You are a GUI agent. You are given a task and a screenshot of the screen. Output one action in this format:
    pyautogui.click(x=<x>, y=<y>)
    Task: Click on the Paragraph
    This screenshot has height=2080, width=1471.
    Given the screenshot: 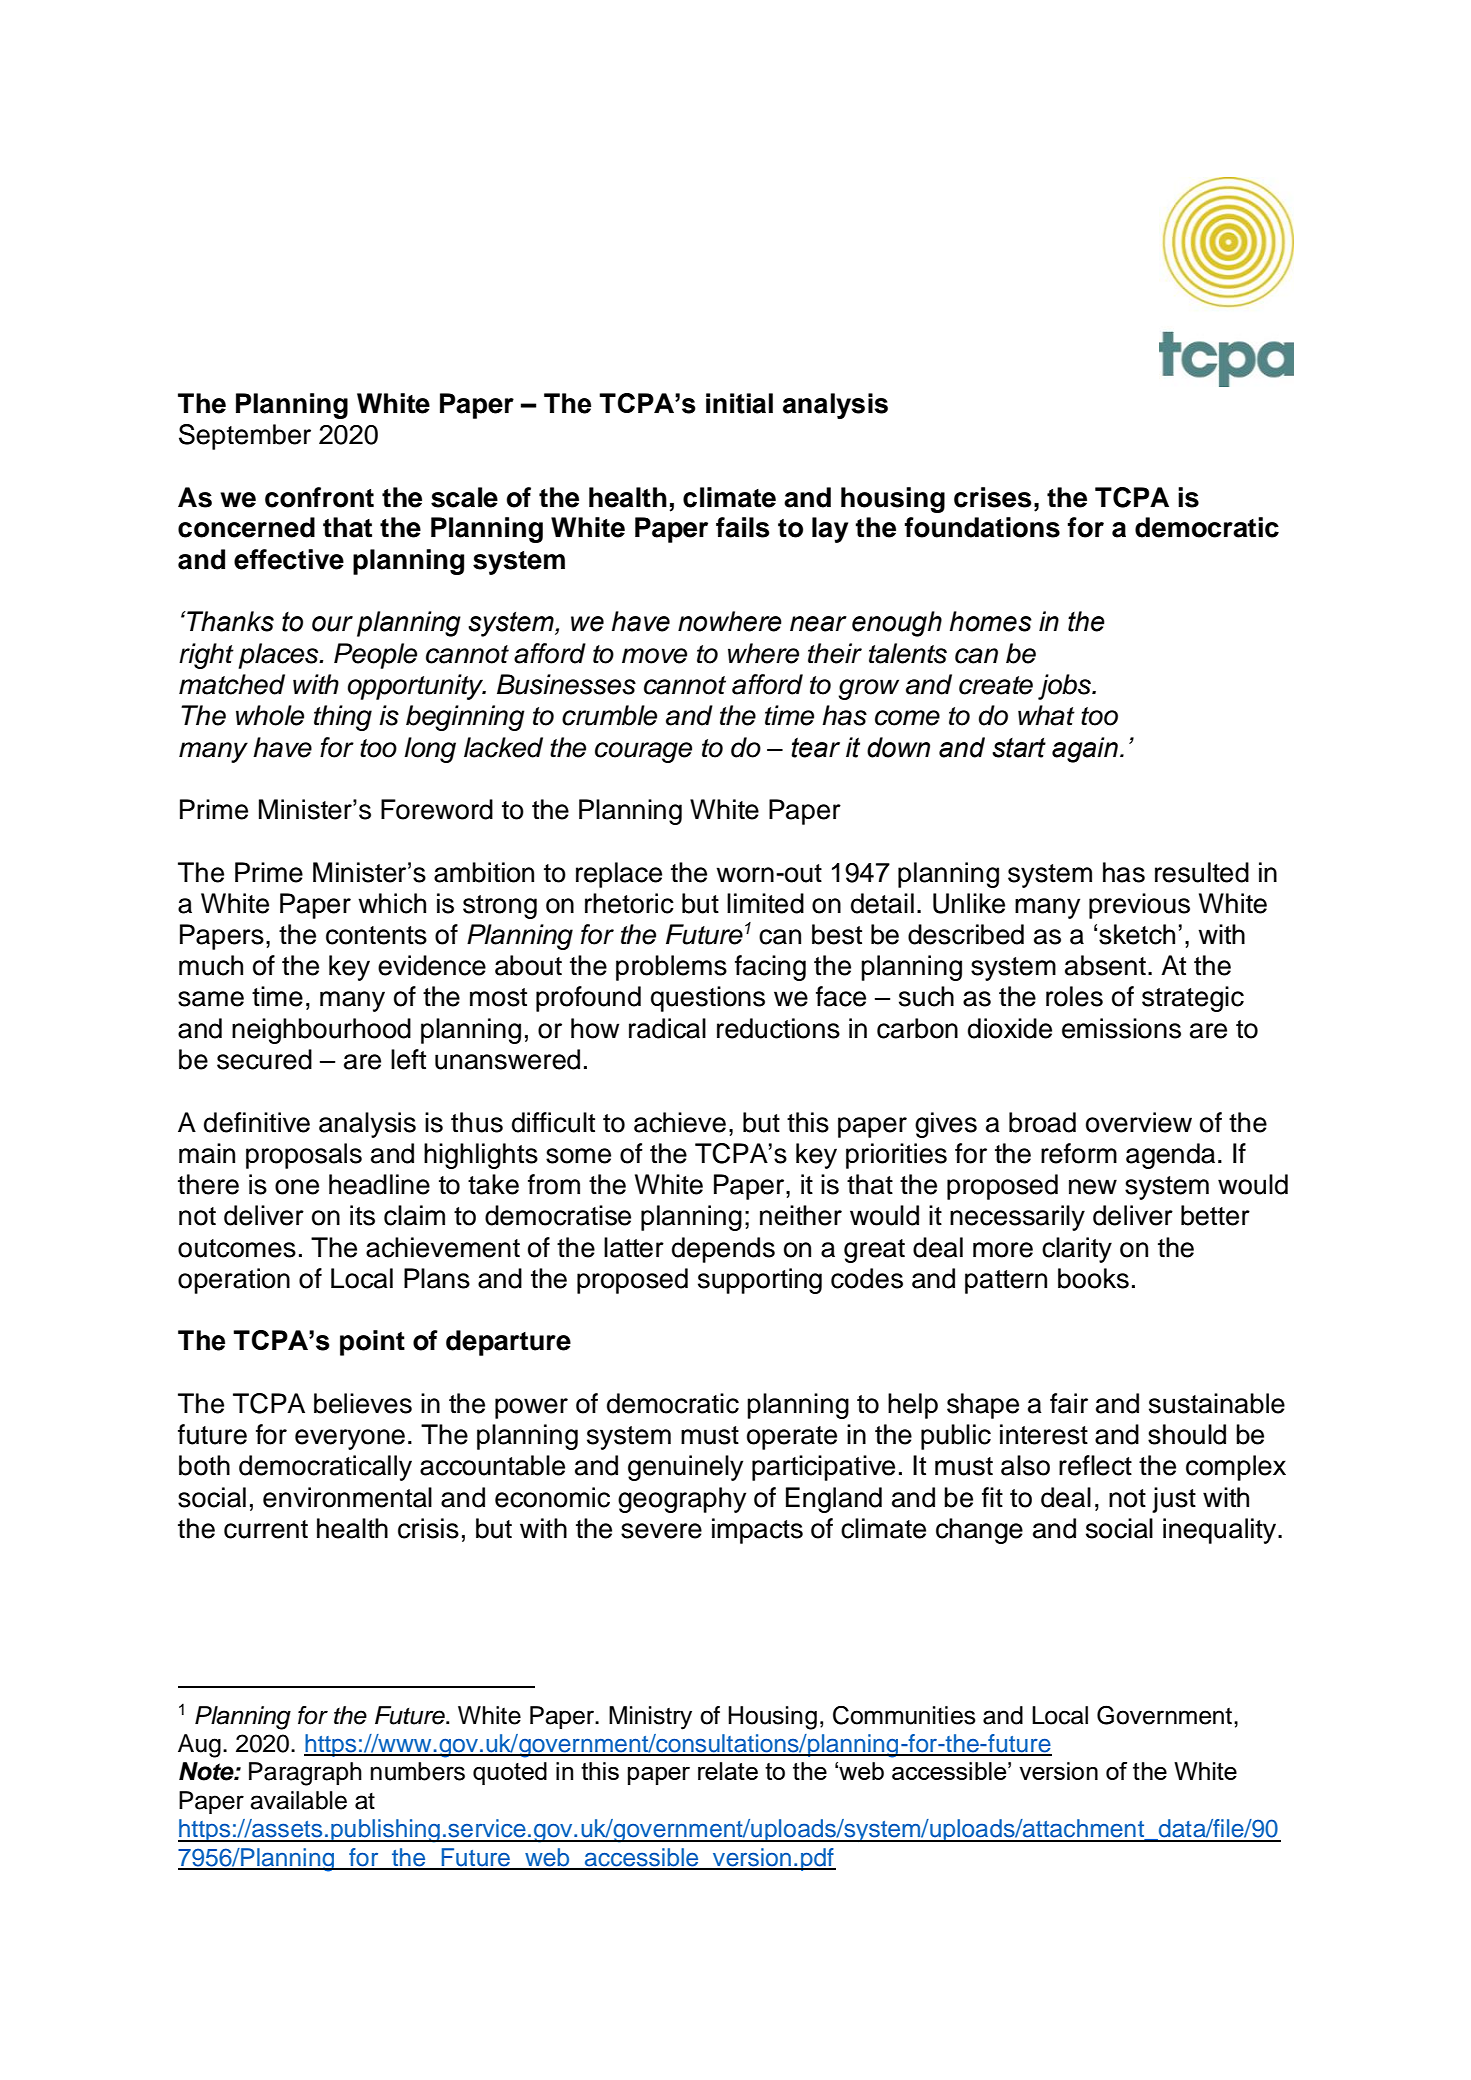 What is the action you would take?
    pyautogui.click(x=305, y=1774)
